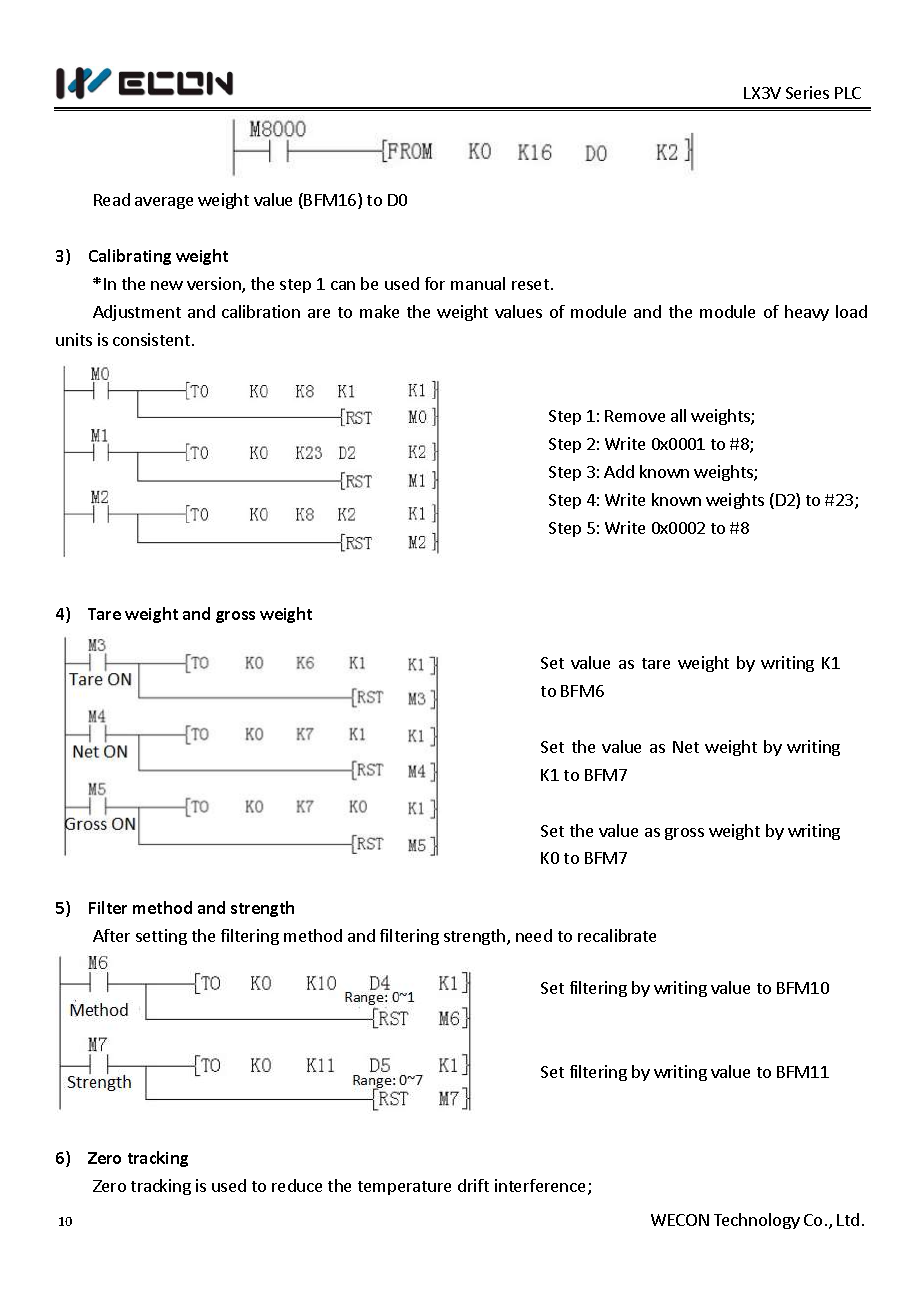 Image resolution: width=924 pixels, height=1308 pixels. I want to click on average, so click(164, 203).
